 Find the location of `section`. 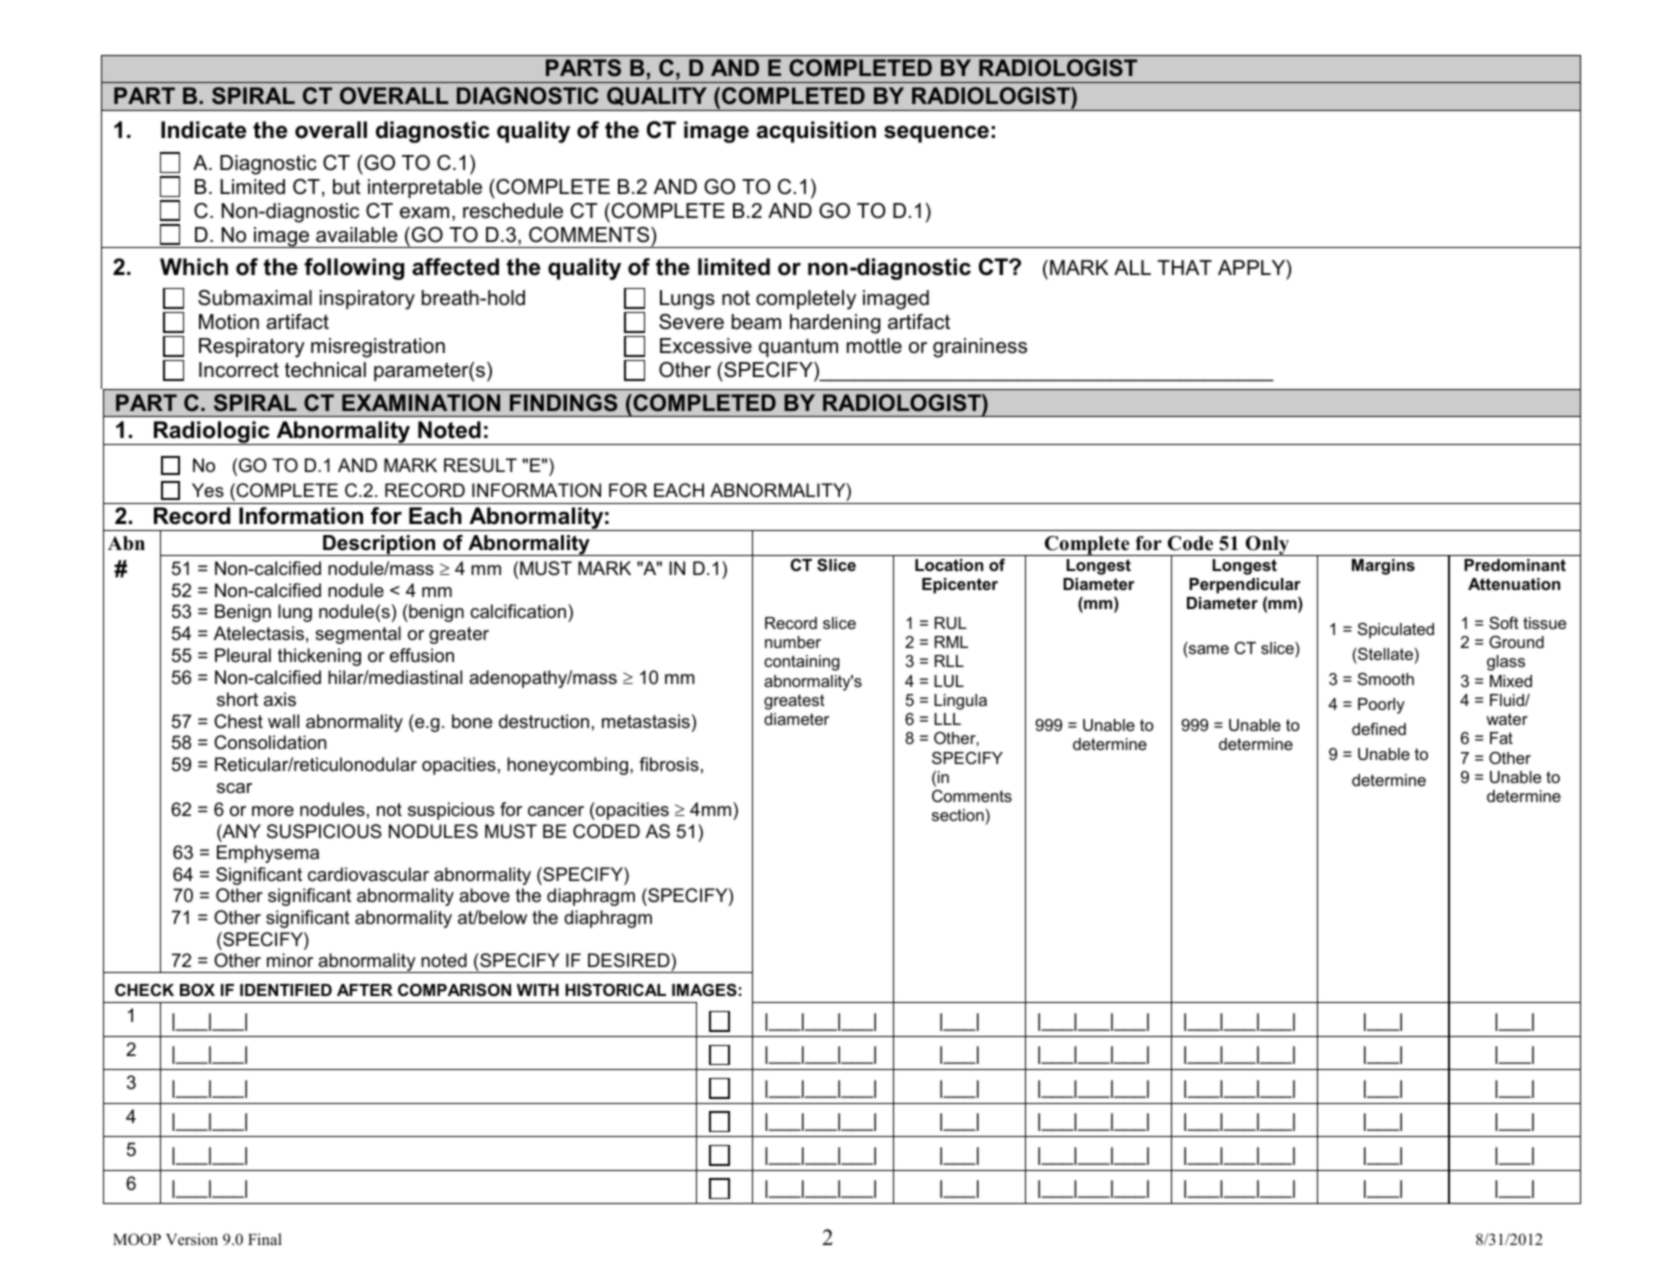

section is located at coordinates (958, 815).
